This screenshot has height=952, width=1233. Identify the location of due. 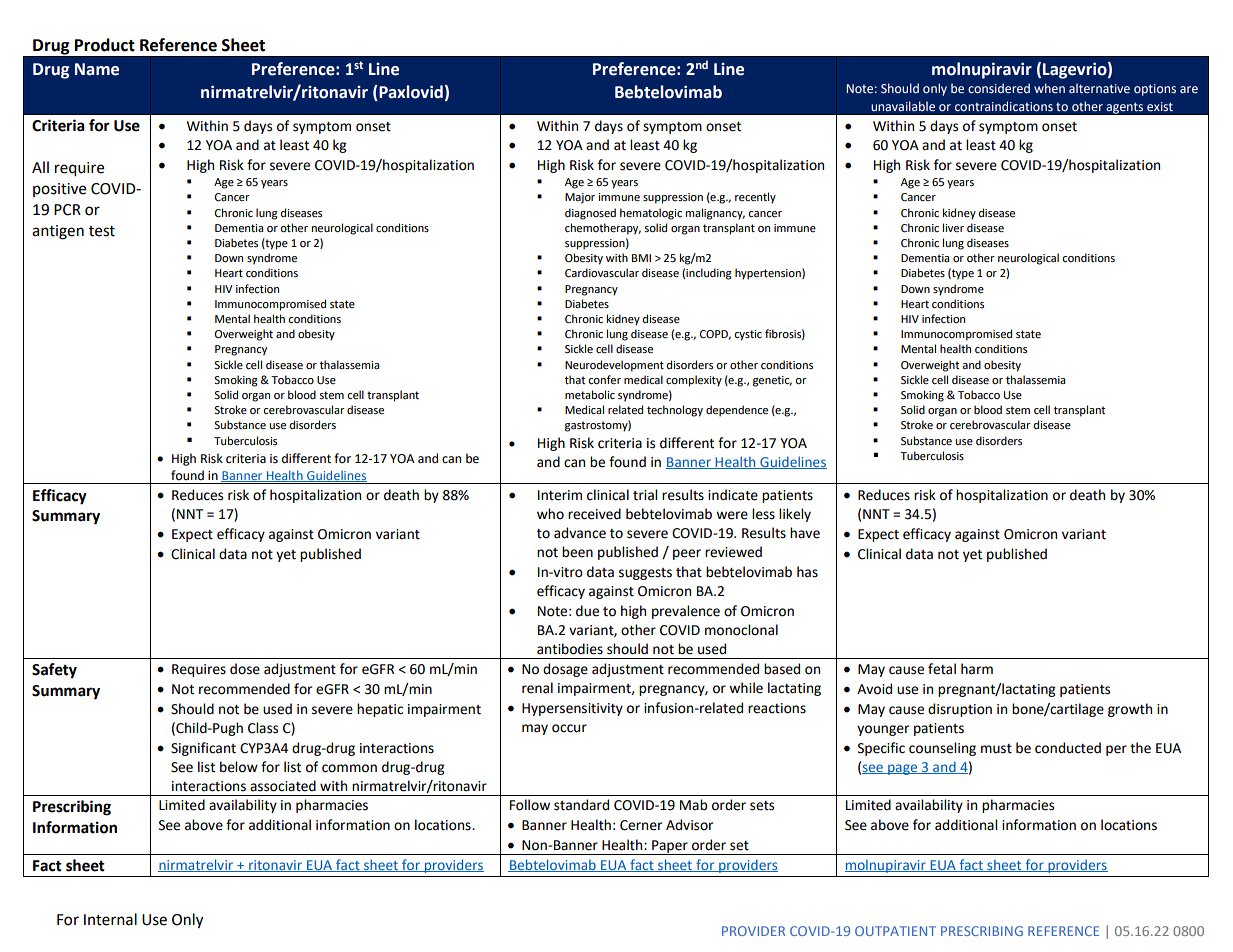
(587, 611).
